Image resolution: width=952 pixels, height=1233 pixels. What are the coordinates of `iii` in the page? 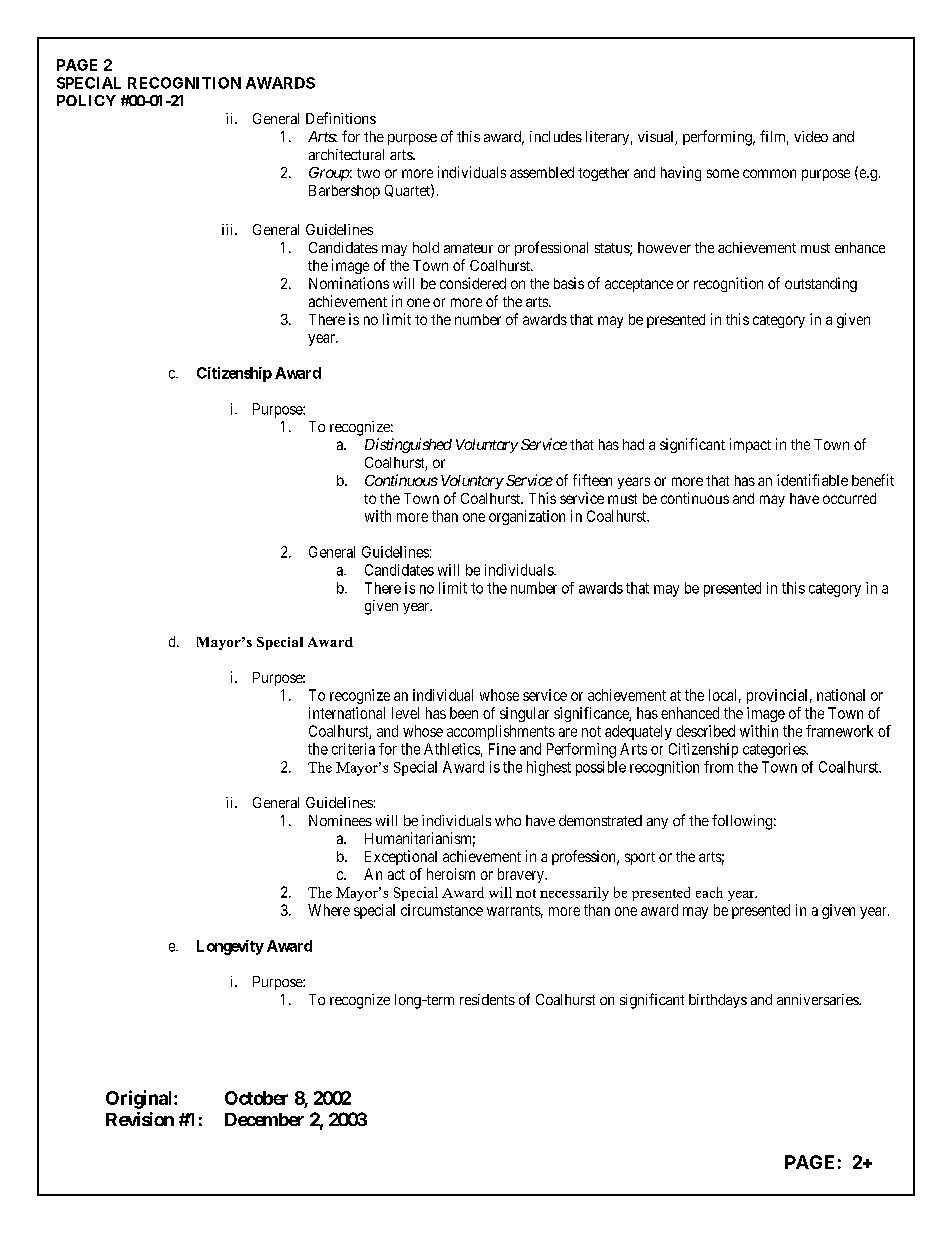 It's located at (229, 229).
